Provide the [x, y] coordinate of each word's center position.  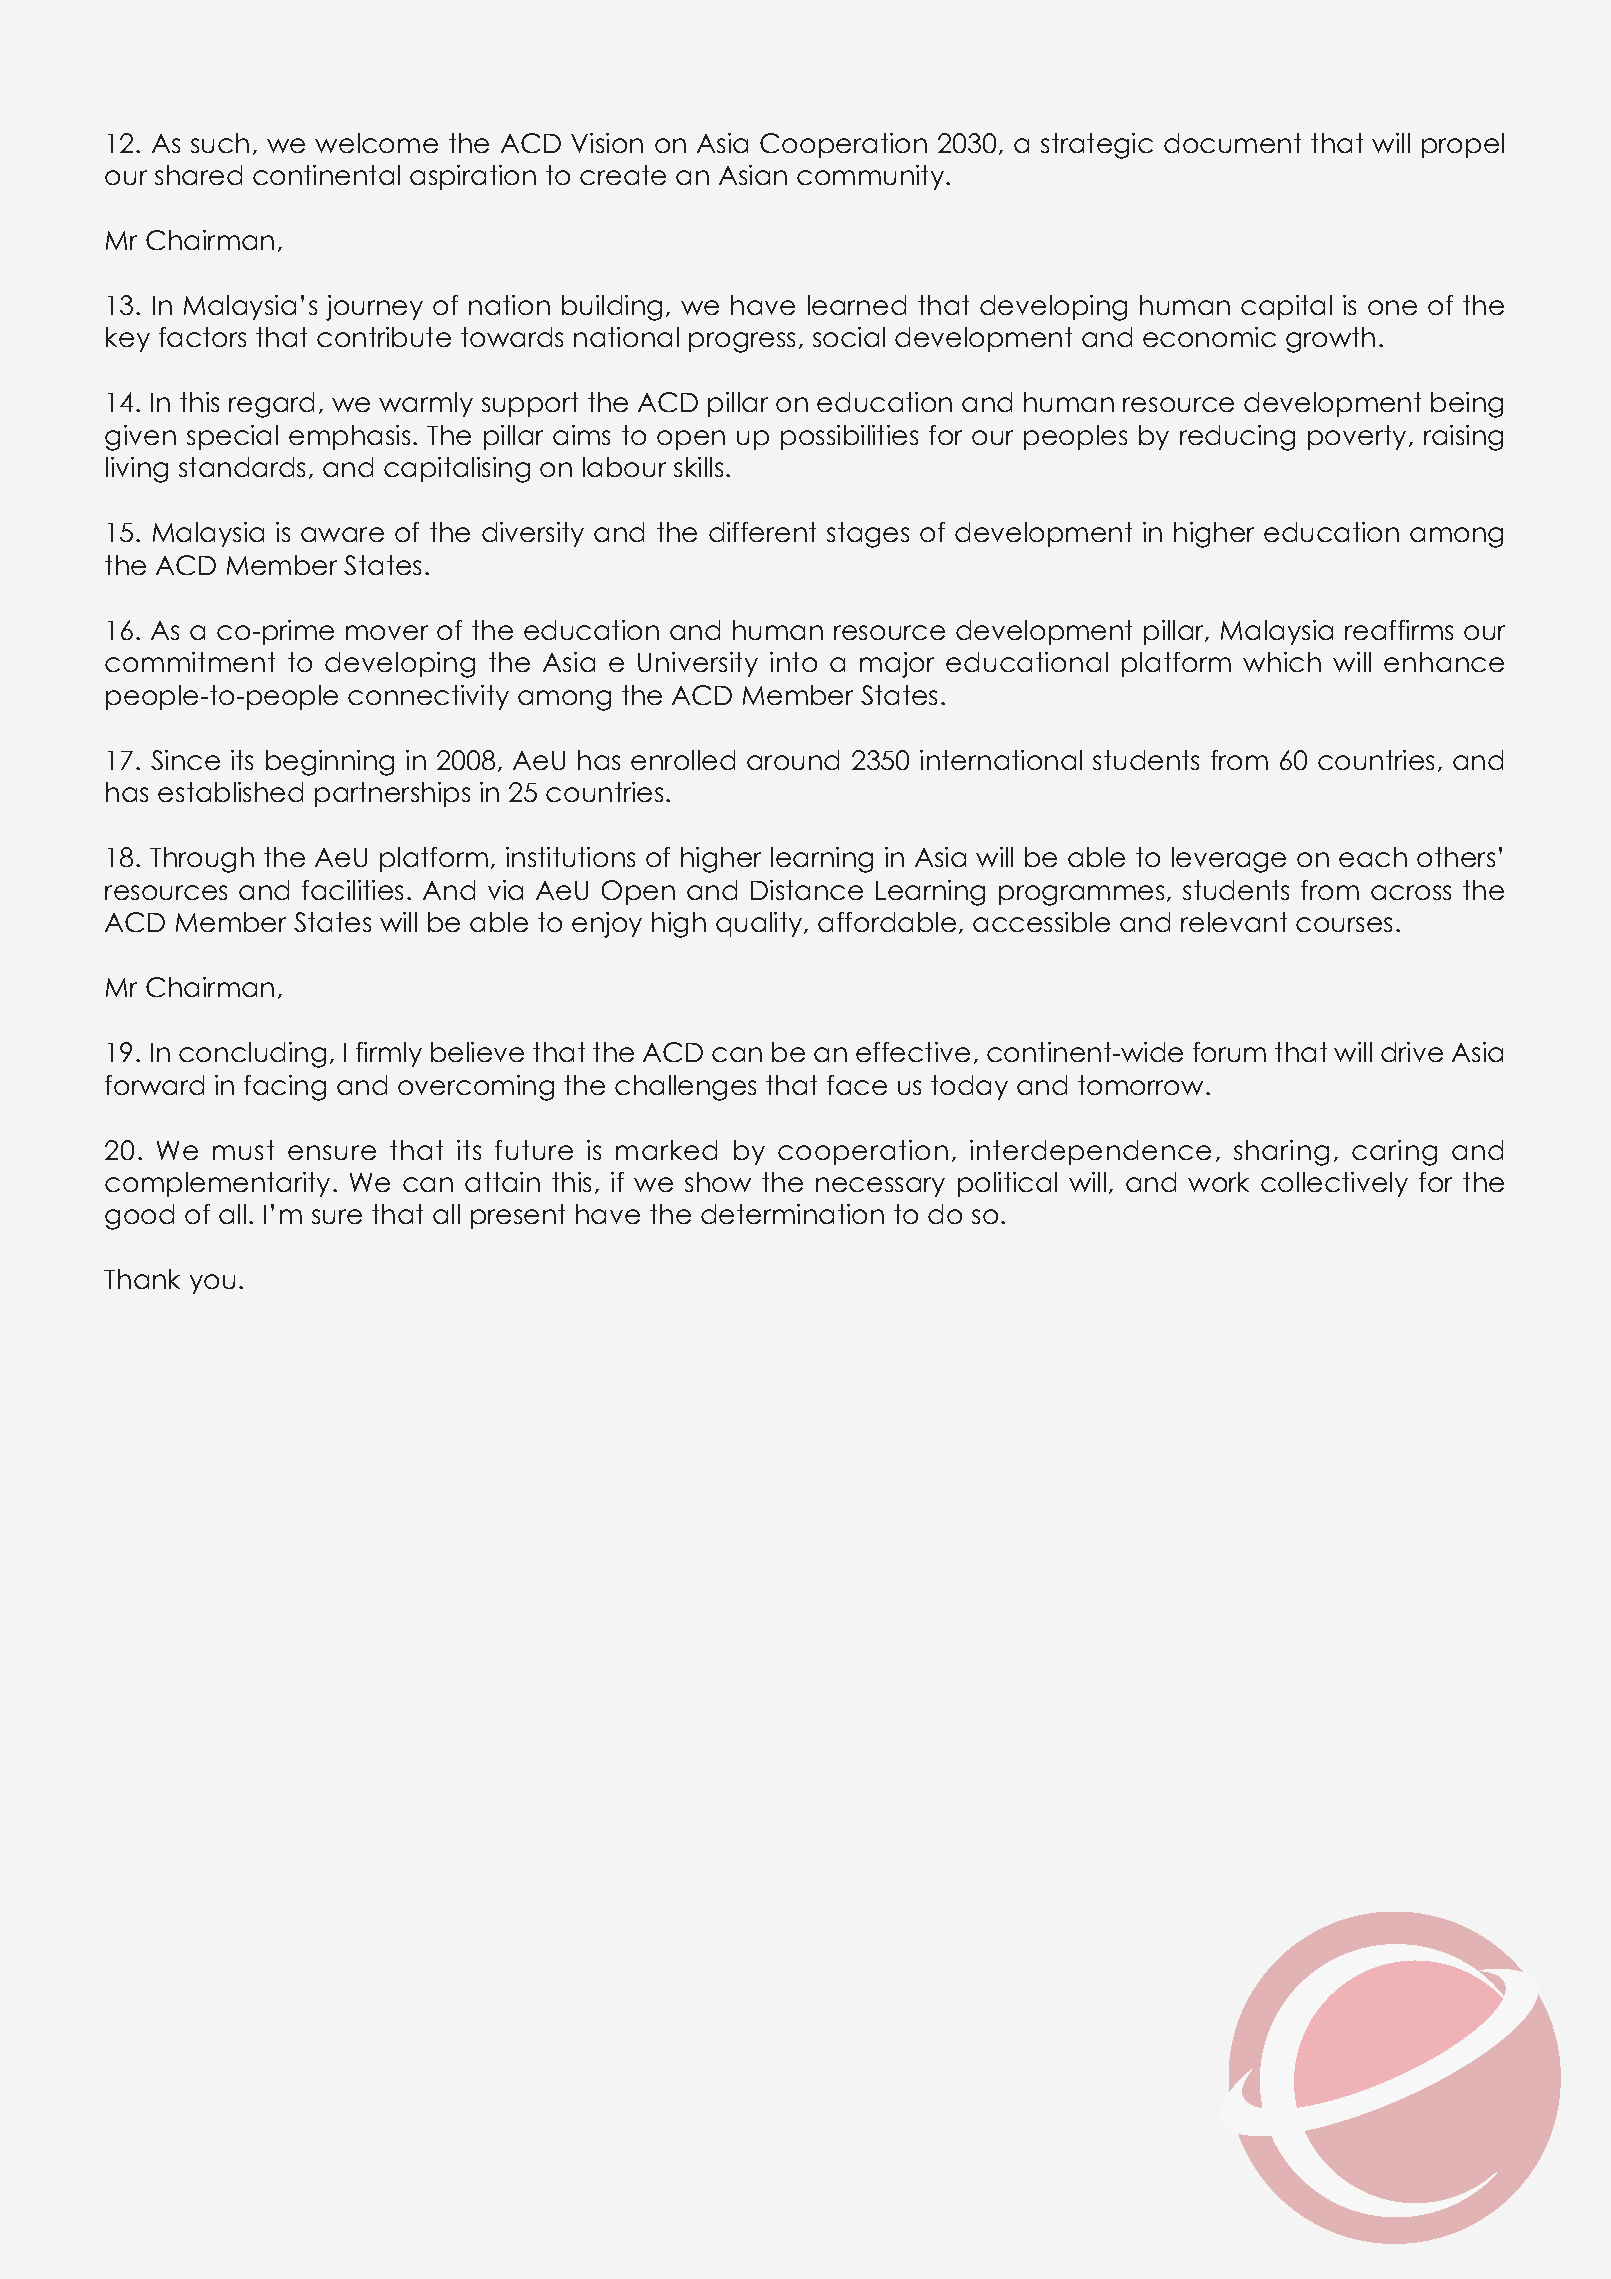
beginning [330, 763]
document [1232, 143]
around [793, 760]
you [212, 1284]
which [1282, 662]
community [872, 177]
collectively [1334, 1184]
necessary [880, 1187]
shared [198, 175]
